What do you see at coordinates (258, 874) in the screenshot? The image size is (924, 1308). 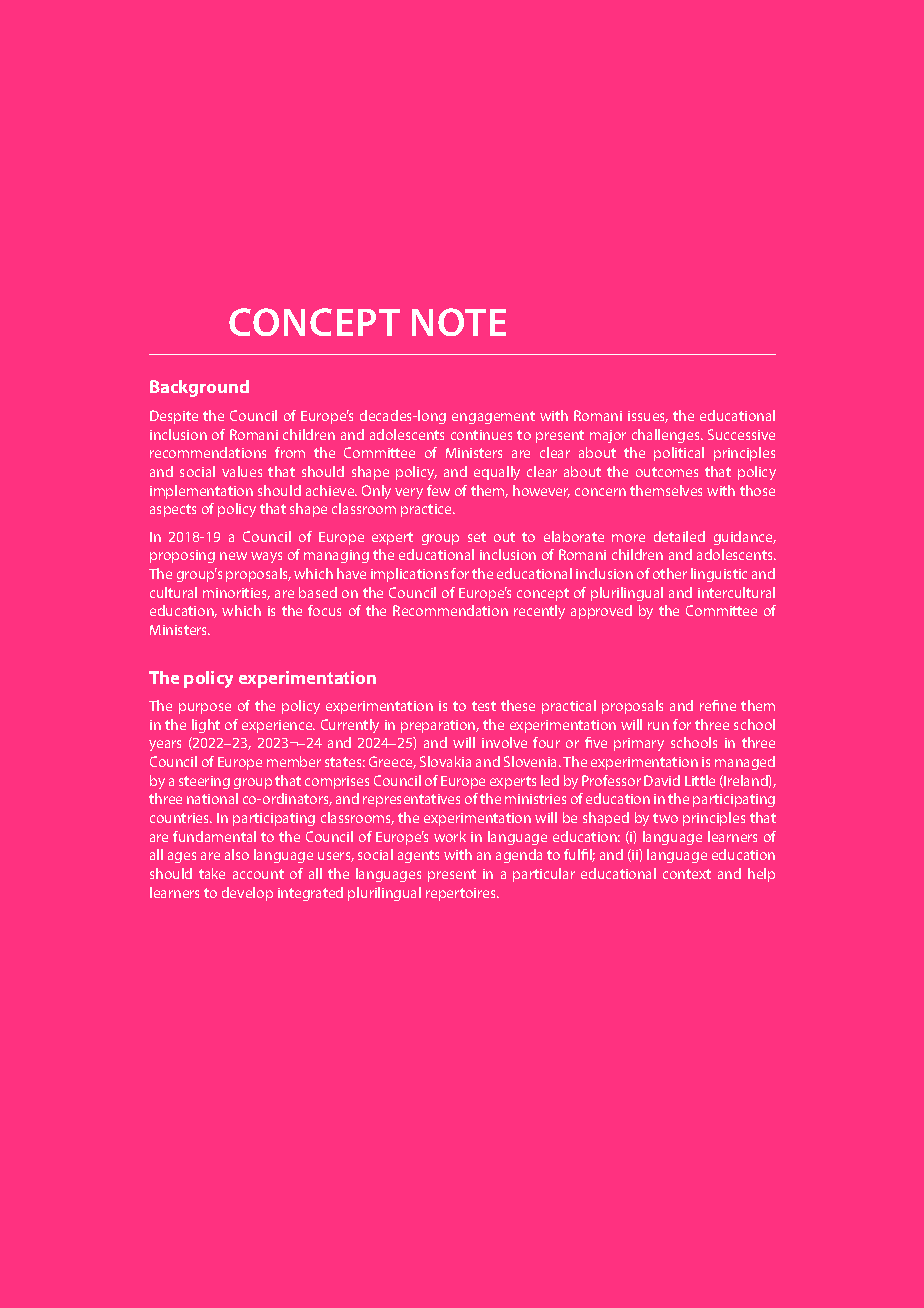 I see `account` at bounding box center [258, 874].
